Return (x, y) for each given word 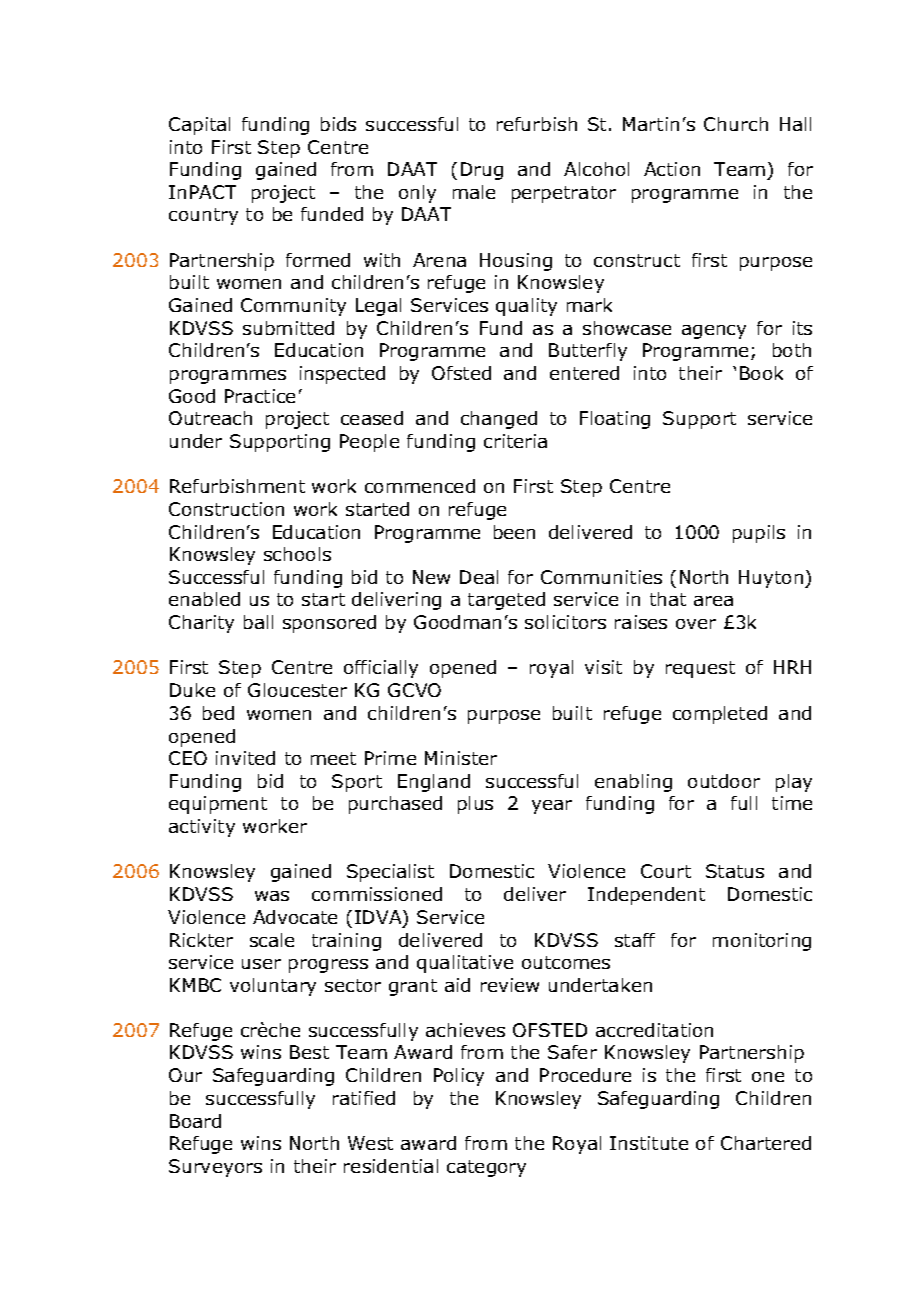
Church (736, 124)
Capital (199, 126)
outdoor (724, 781)
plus (475, 805)
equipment (218, 805)
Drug (482, 171)
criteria (515, 441)
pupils (759, 534)
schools (297, 554)
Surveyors (215, 1168)
